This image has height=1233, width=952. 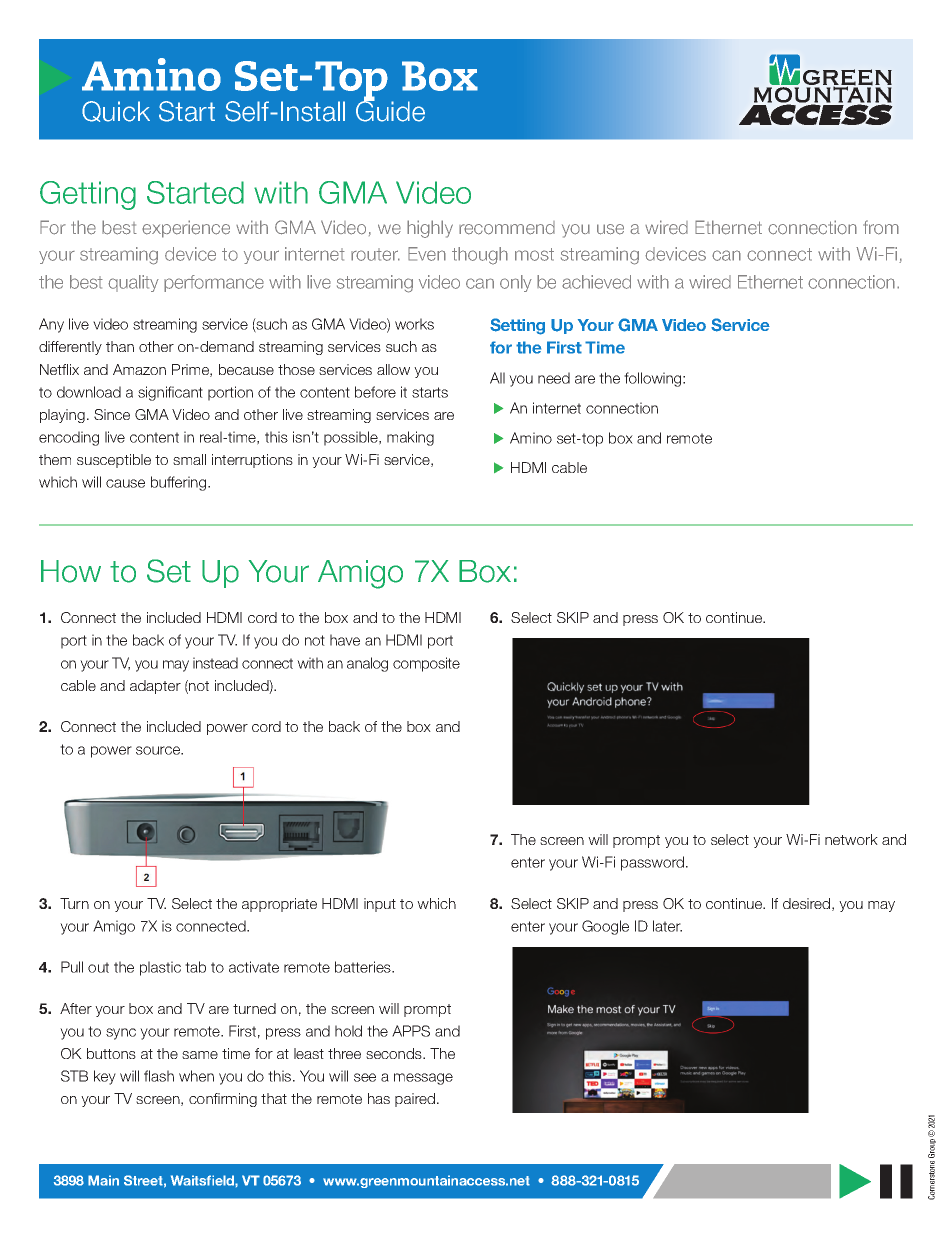 What do you see at coordinates (160, 968) in the image?
I see `plastic` at bounding box center [160, 968].
